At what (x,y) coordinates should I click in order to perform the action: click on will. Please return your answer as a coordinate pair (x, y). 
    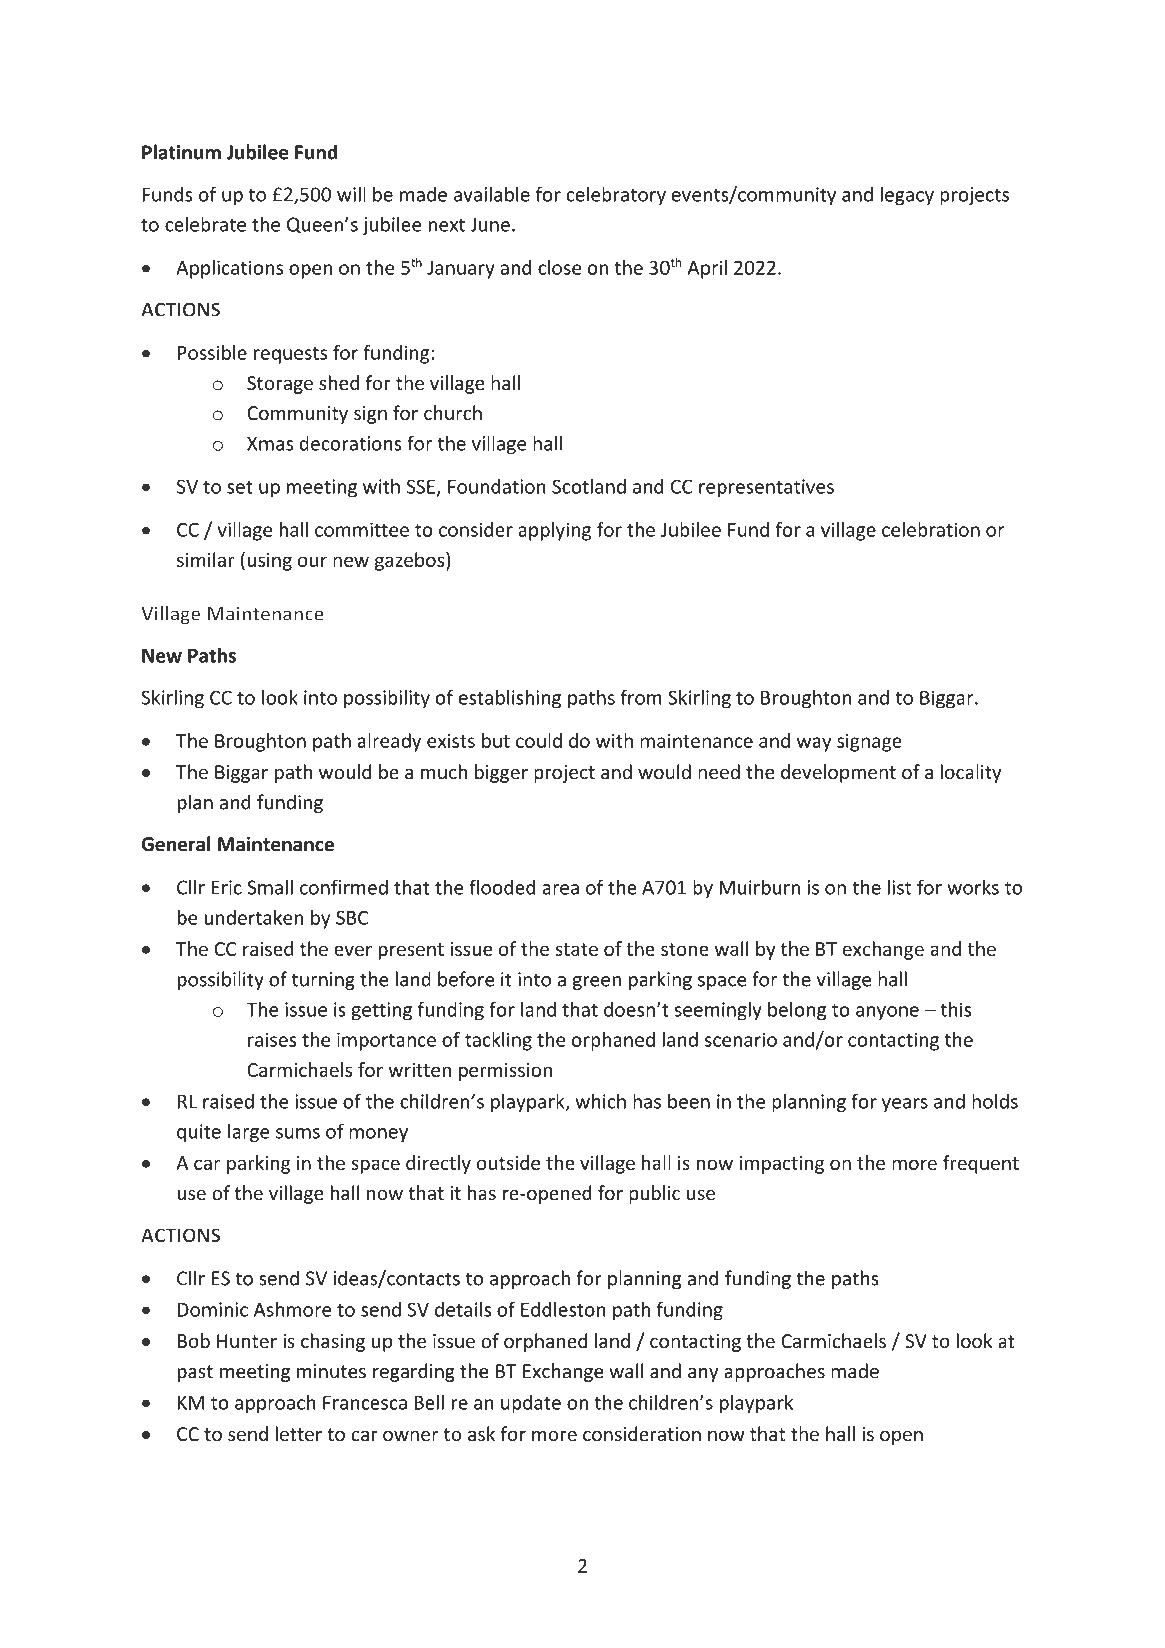
    Looking at the image, I should click on (351, 194).
